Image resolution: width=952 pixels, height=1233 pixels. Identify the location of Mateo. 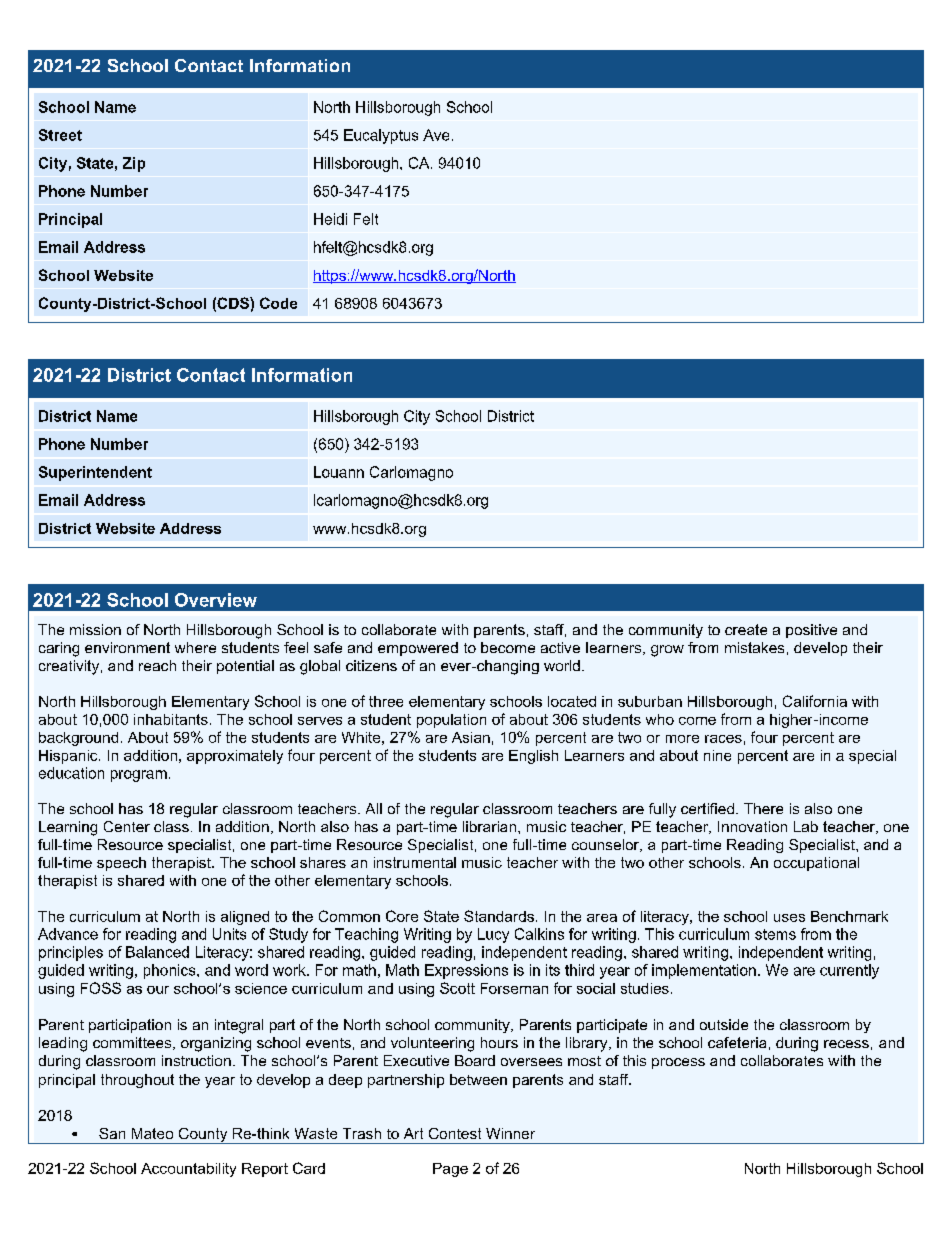
(152, 1133).
